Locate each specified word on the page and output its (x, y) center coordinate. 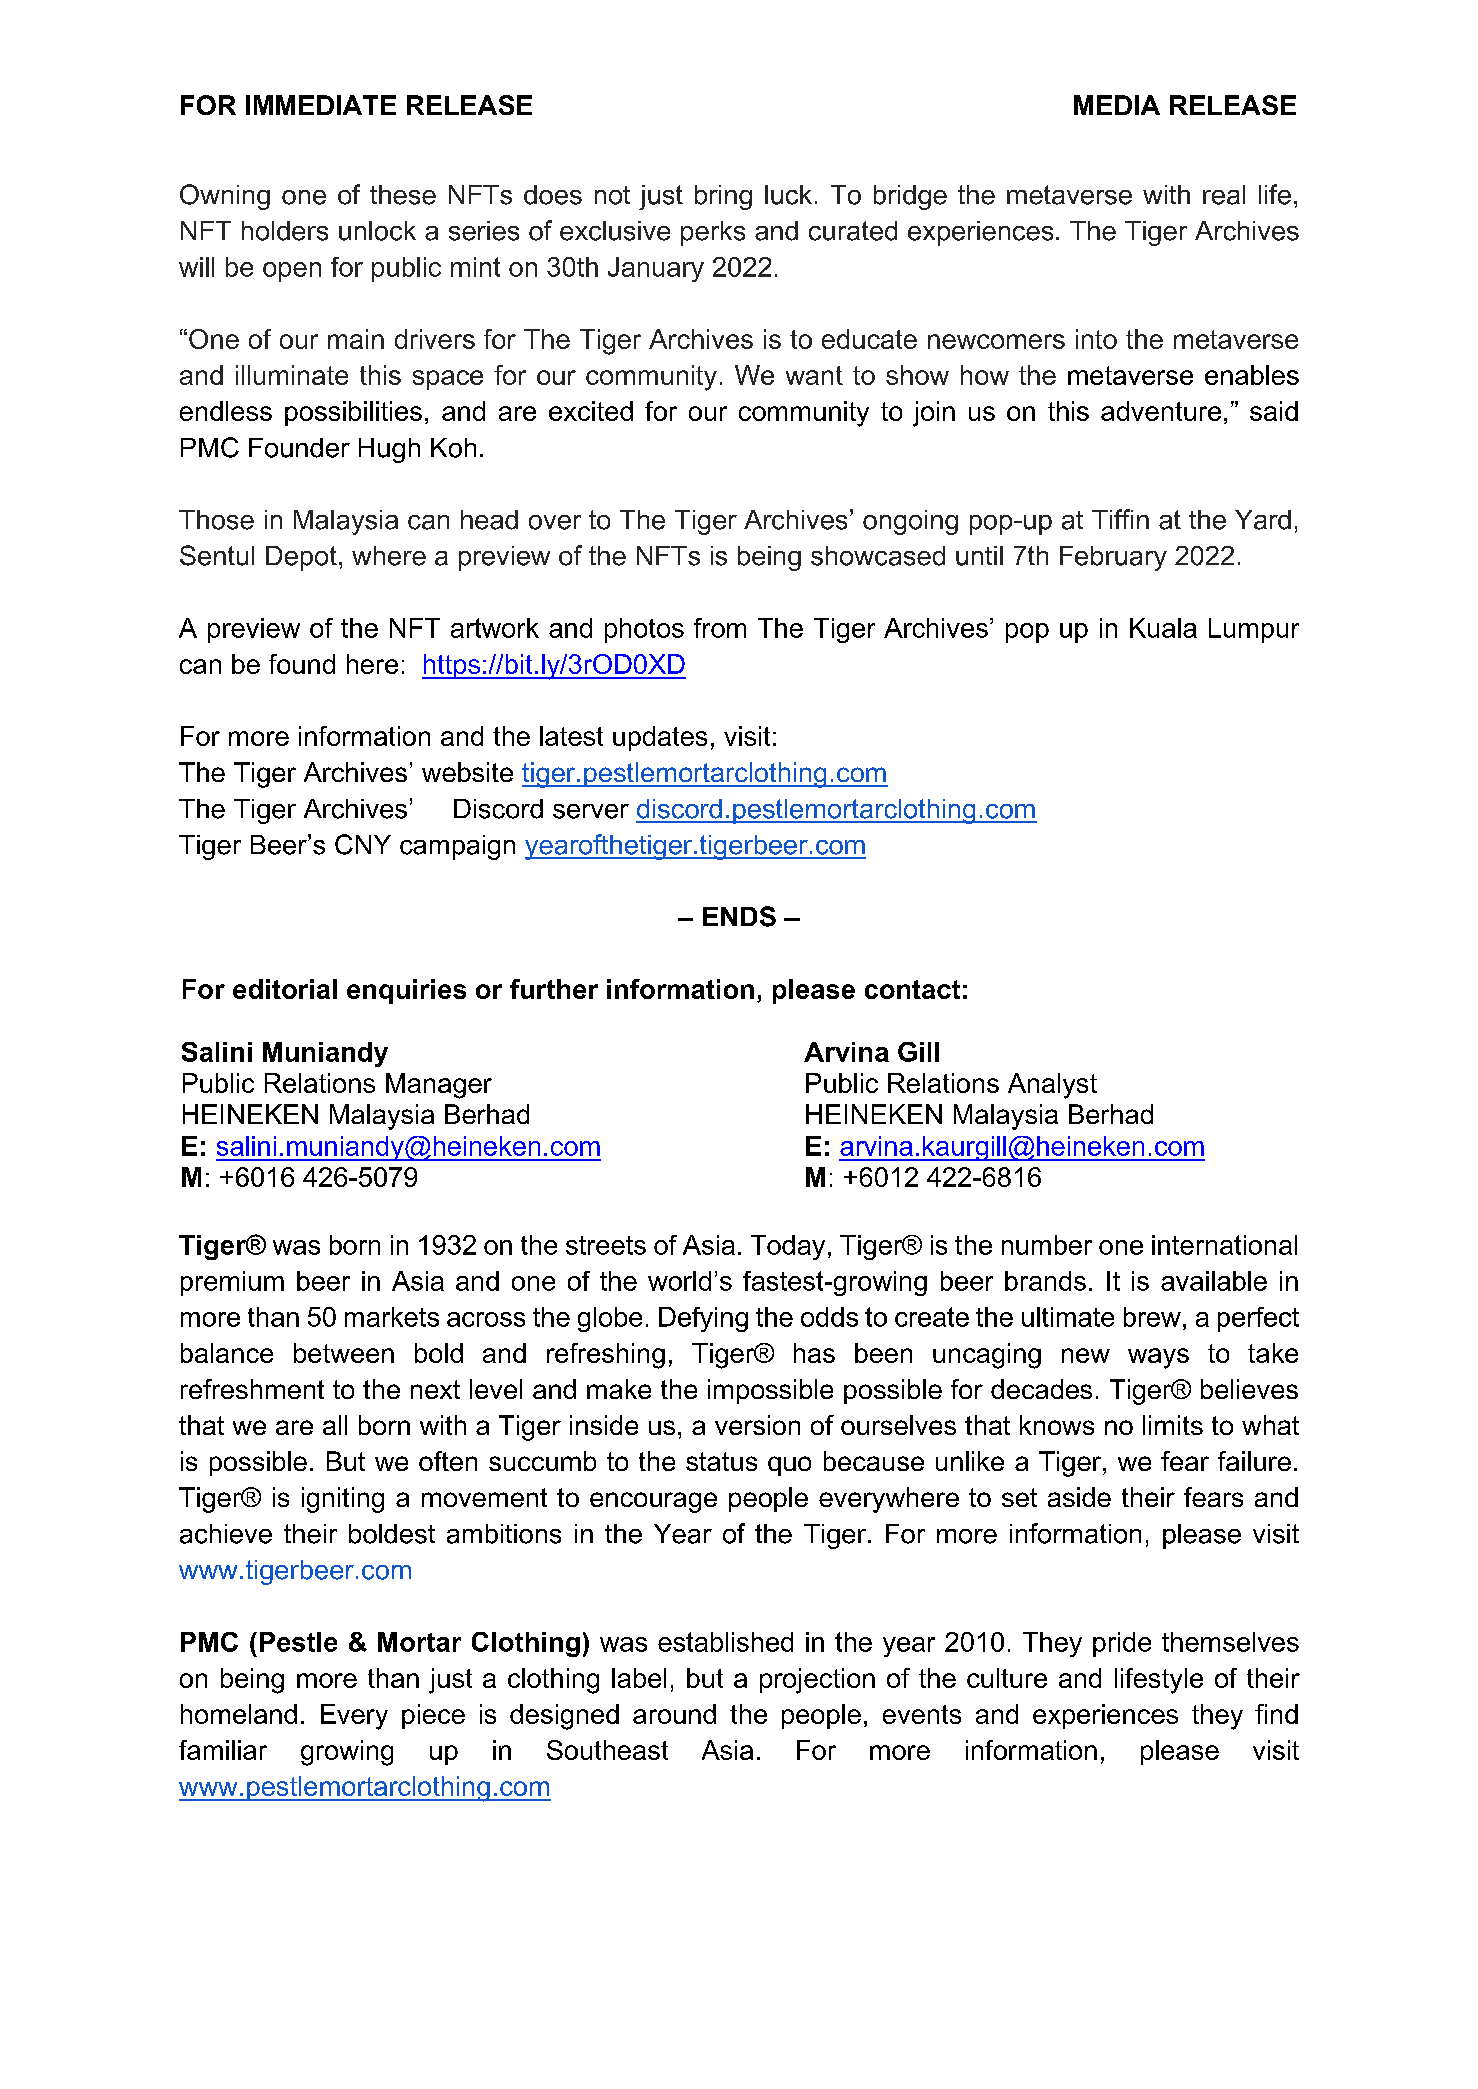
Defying (703, 1319)
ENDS (739, 916)
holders (285, 231)
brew (1152, 1317)
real (1224, 195)
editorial (285, 989)
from (720, 628)
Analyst (1052, 1086)
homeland (239, 1714)
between (344, 1353)
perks (713, 233)
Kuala (1163, 628)
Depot (301, 558)
